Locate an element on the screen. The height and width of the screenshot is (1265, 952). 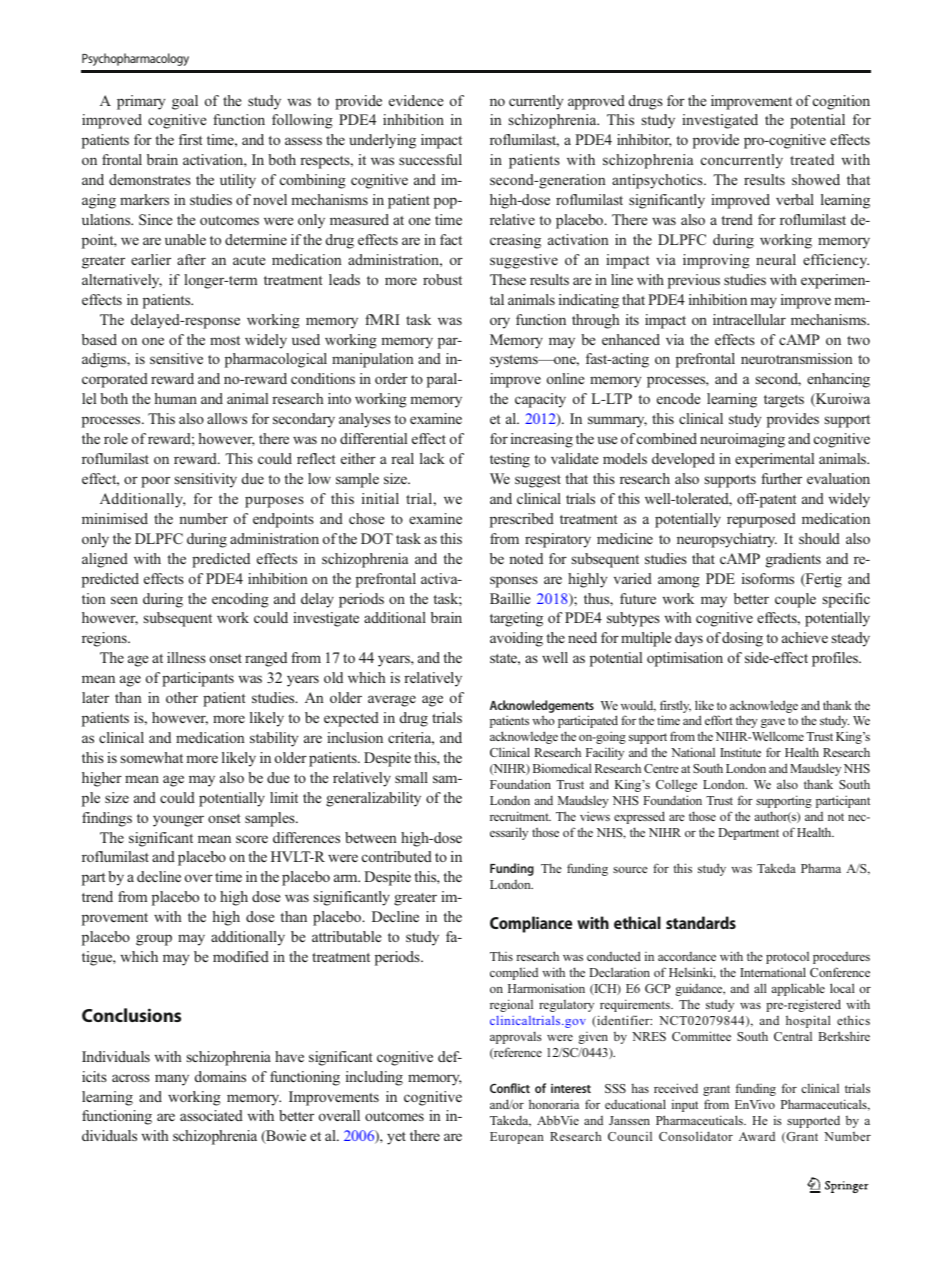
neurotransmission is located at coordinates (797, 358).
